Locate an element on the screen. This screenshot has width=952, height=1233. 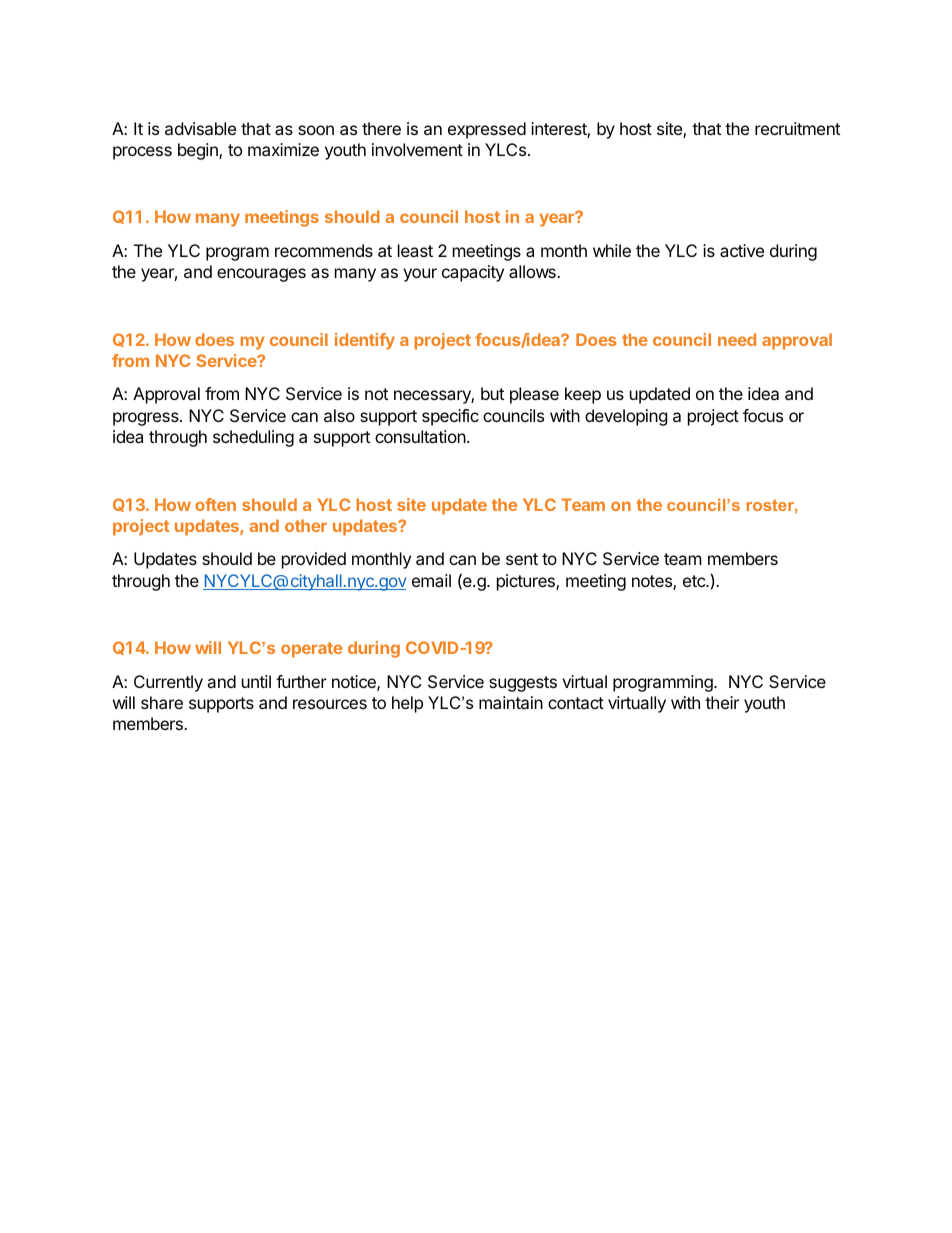
often is located at coordinates (215, 504).
